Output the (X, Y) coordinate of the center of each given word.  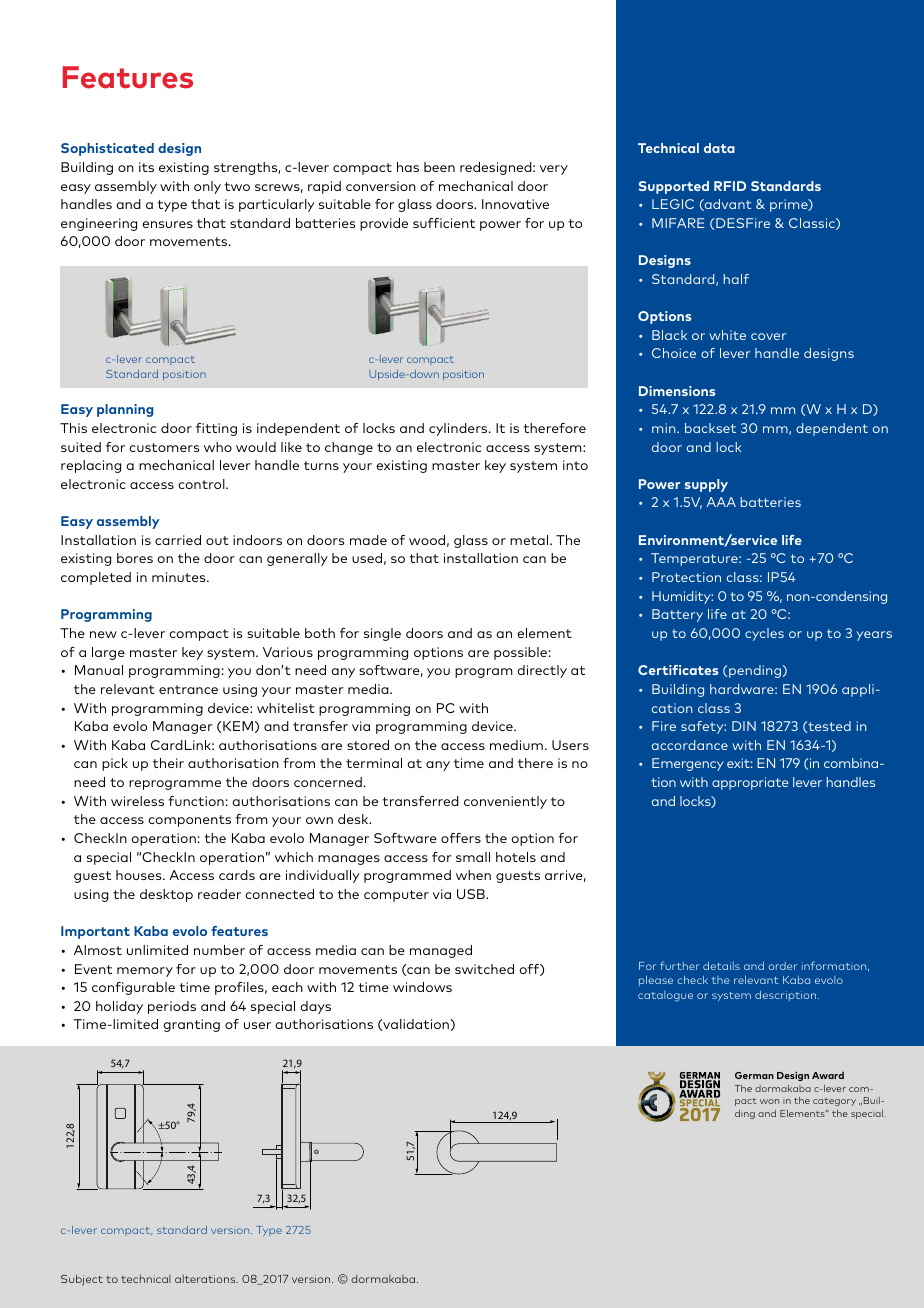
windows (422, 987)
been (439, 167)
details (721, 966)
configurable (133, 988)
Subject (82, 1280)
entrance (188, 689)
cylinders (459, 429)
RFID (730, 186)
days (315, 1007)
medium (516, 745)
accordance (690, 745)
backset (710, 428)
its (146, 167)
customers (164, 447)
